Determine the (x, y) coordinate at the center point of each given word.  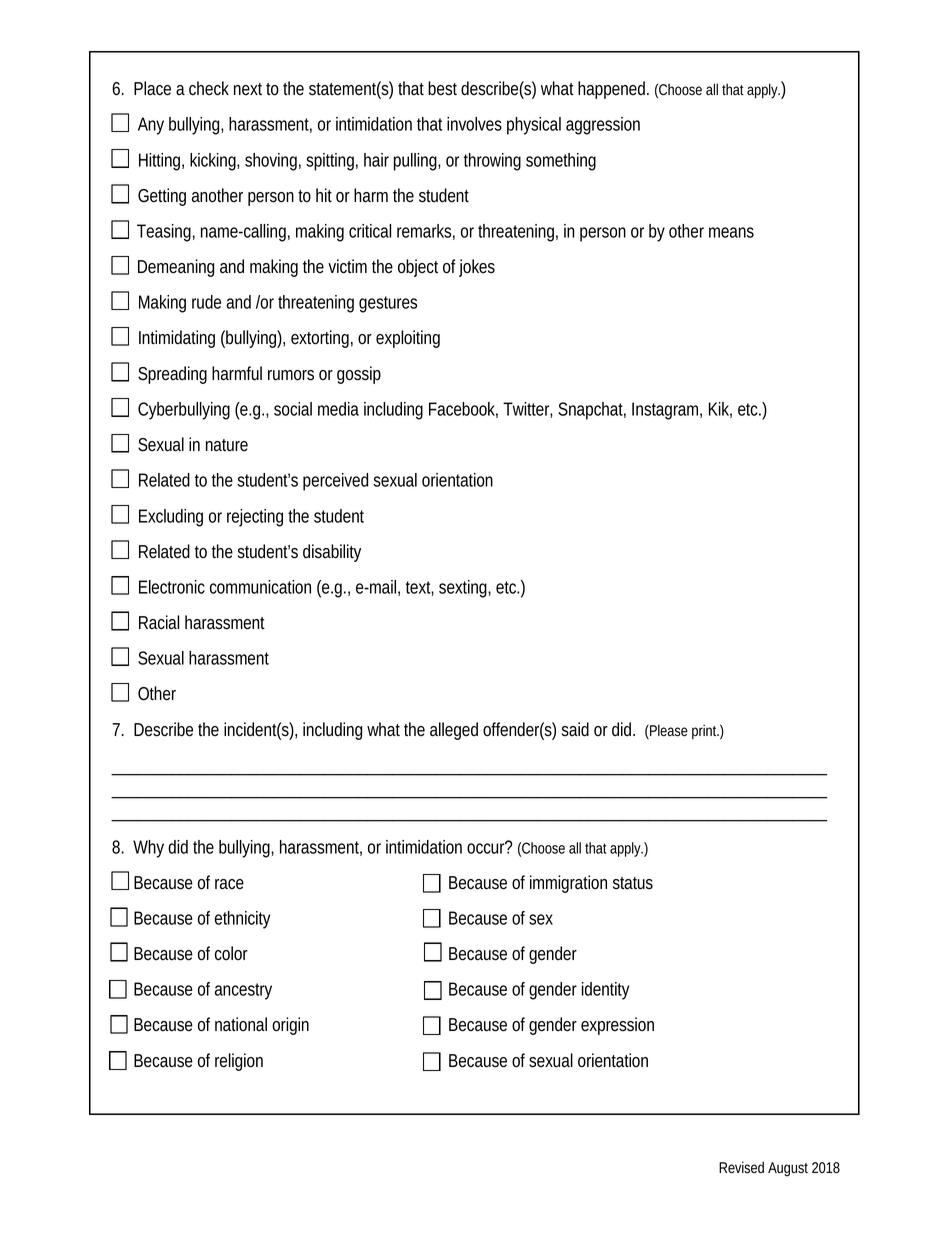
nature (227, 445)
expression (617, 1026)
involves (474, 124)
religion (239, 1062)
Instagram (665, 411)
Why (148, 849)
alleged (454, 731)
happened (611, 90)
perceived (335, 482)
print (705, 732)
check (209, 88)
